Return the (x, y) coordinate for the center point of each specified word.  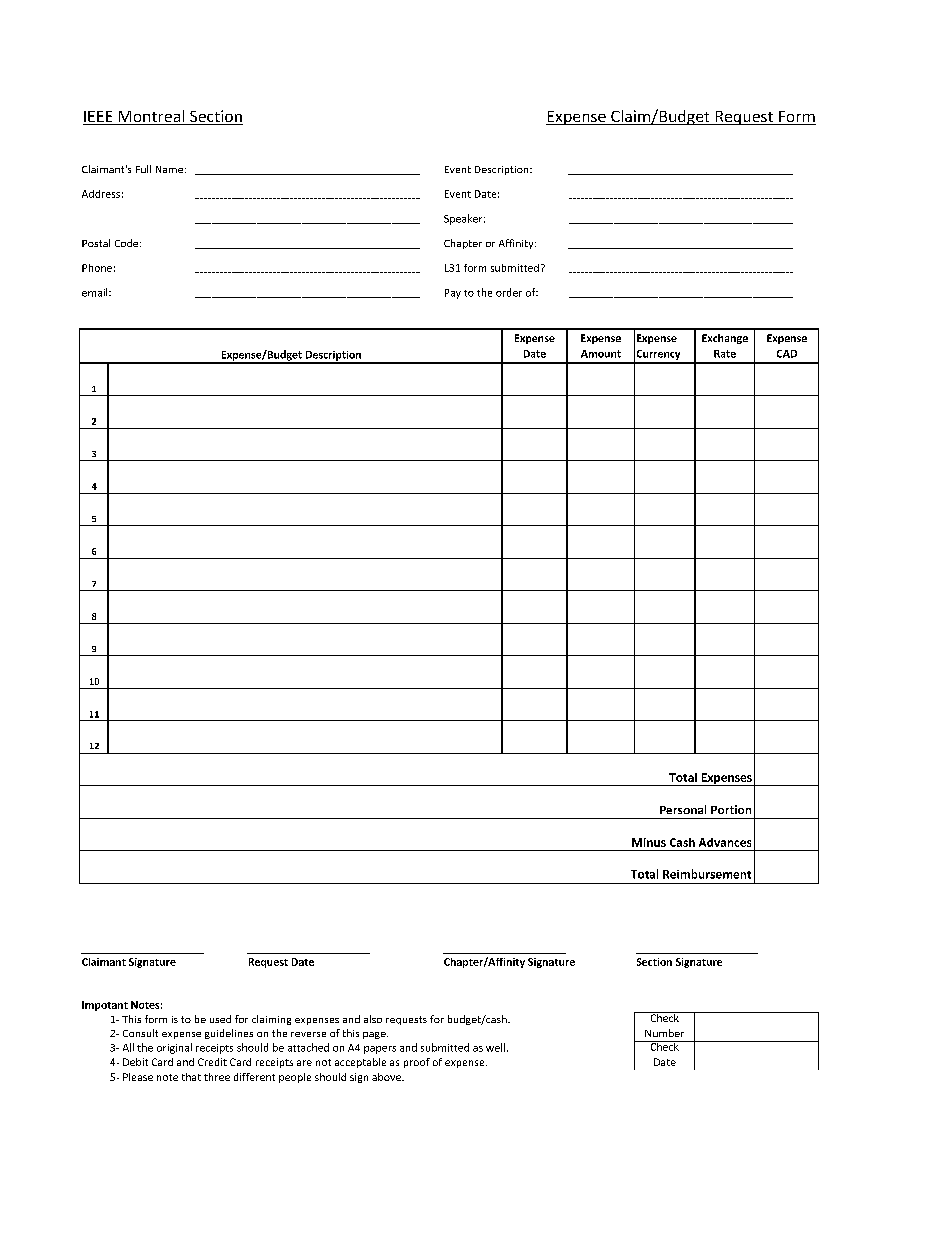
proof (417, 1063)
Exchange (725, 339)
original (174, 1048)
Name (169, 169)
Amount (601, 354)
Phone (97, 268)
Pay (453, 294)
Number (664, 1033)
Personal (683, 809)
